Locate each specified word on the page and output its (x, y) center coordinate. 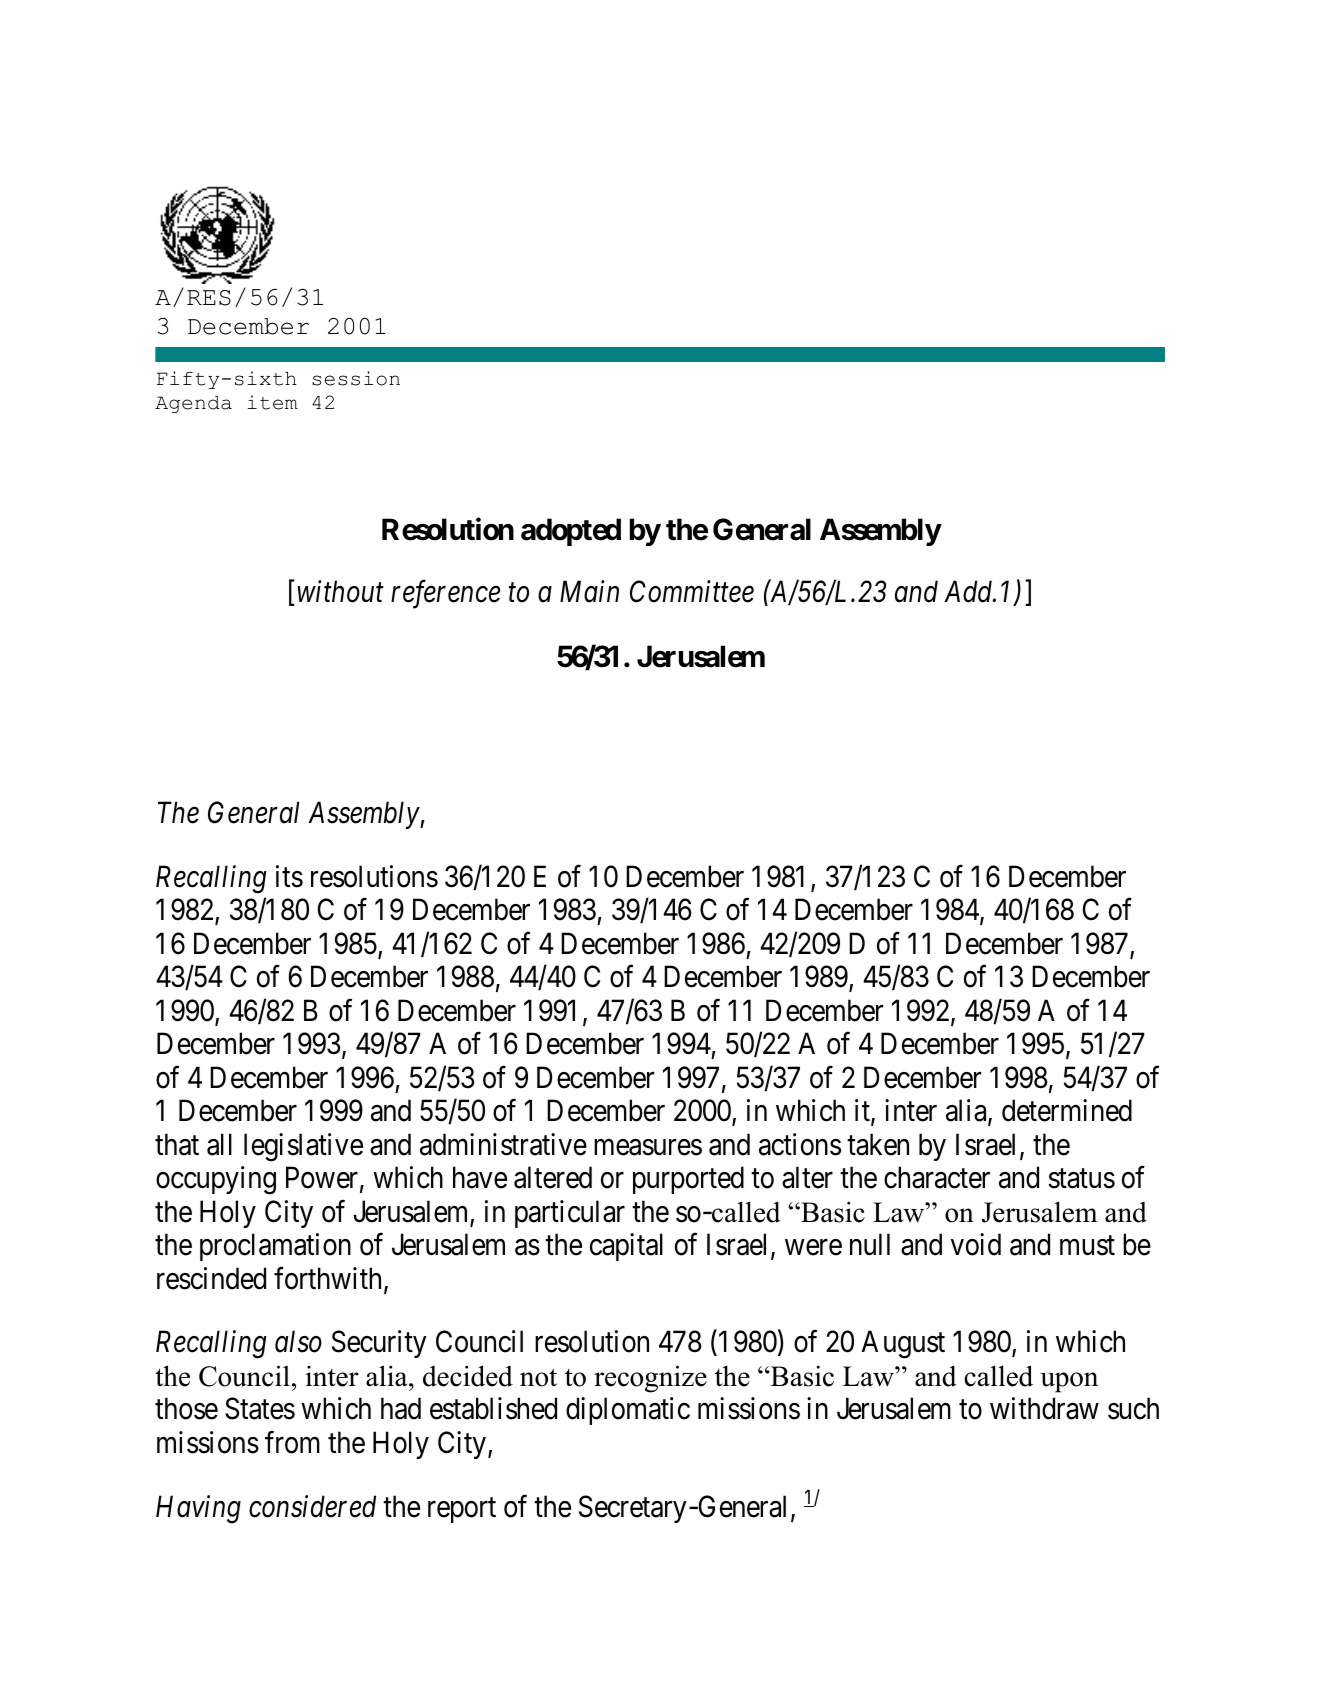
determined (1067, 1110)
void (976, 1244)
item (273, 402)
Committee (692, 592)
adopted (571, 532)
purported (688, 1180)
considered (312, 1506)
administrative (503, 1144)
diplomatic (628, 1411)
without (340, 591)
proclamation (275, 1247)
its (289, 876)
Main (589, 592)
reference (445, 595)
